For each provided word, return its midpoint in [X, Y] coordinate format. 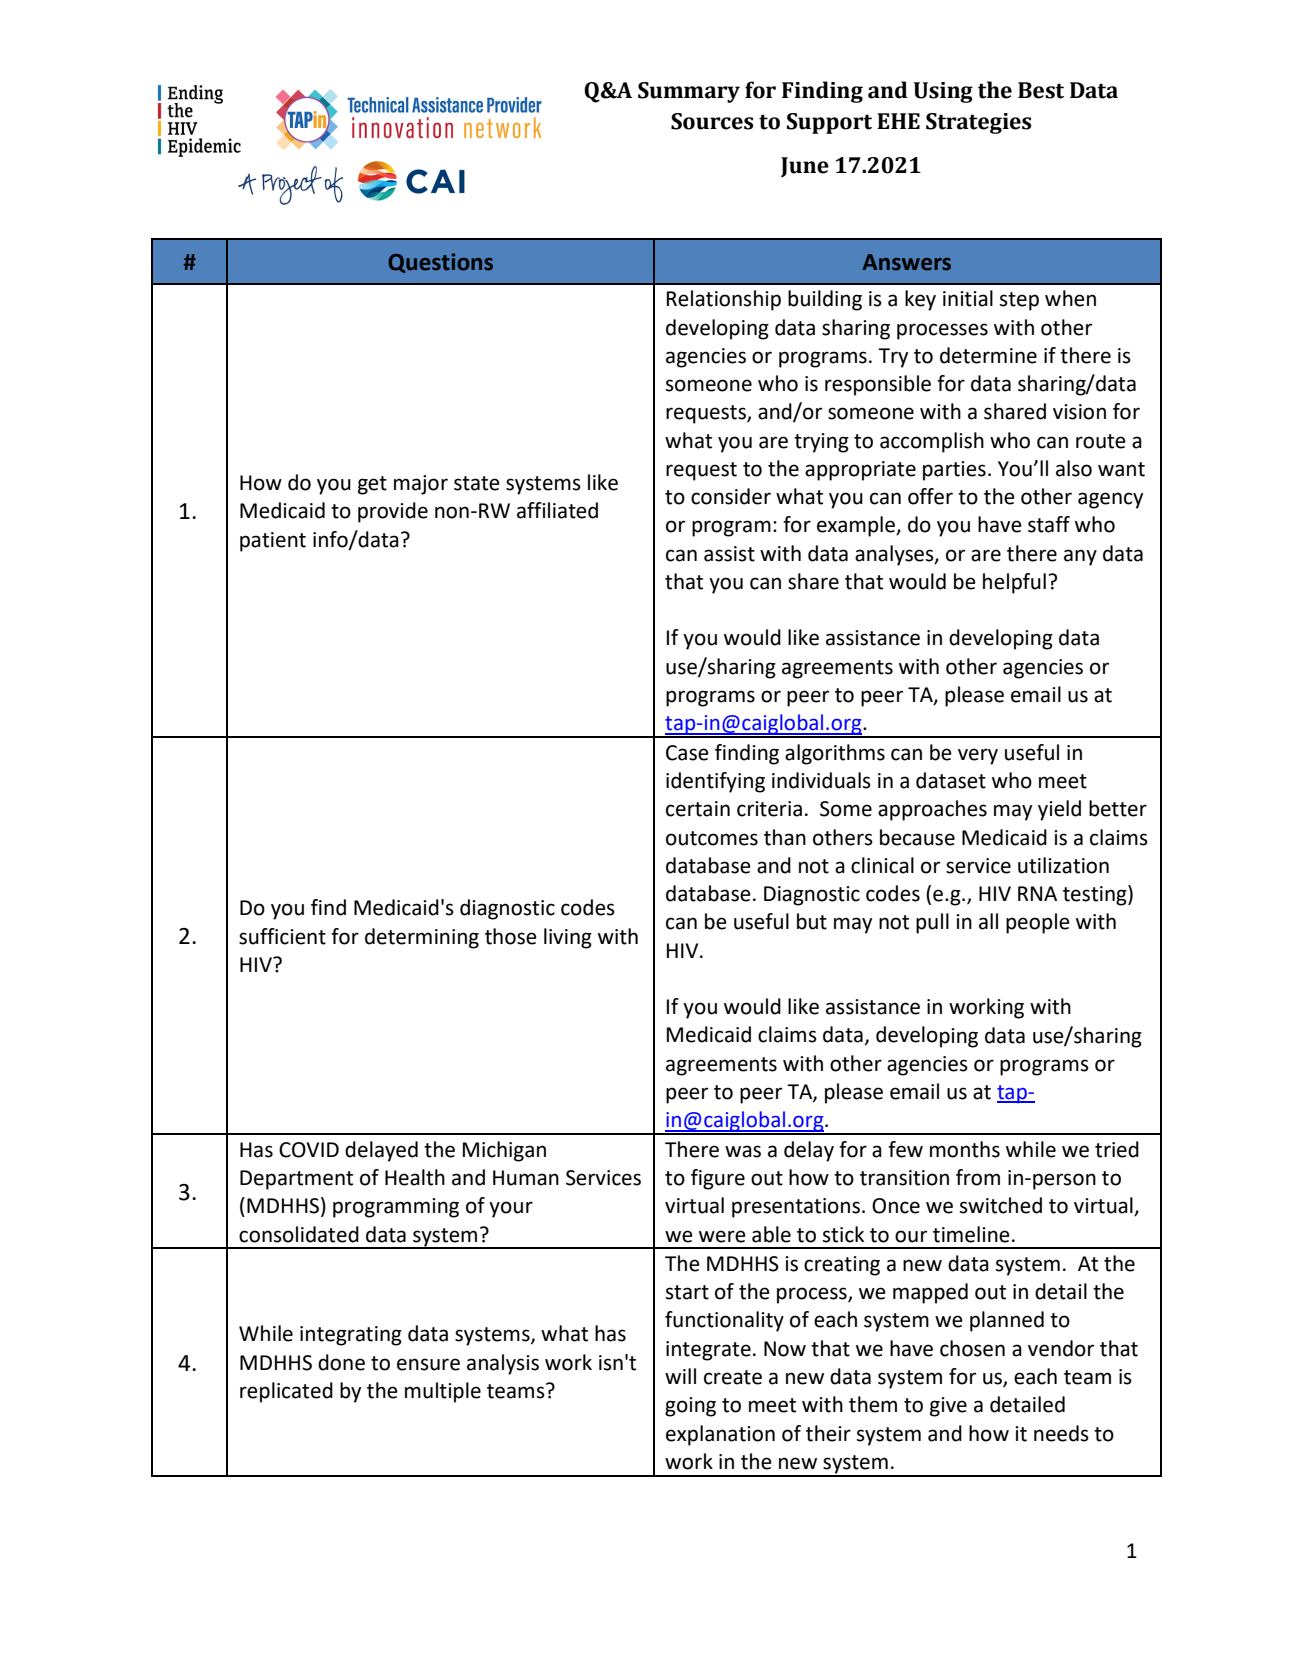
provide [393, 512]
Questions [440, 263]
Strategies [978, 123]
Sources [712, 121]
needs [1061, 1433]
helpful [1014, 583]
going [690, 1407]
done [341, 1362]
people [1038, 923]
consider [731, 496]
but [812, 921]
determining [422, 938]
